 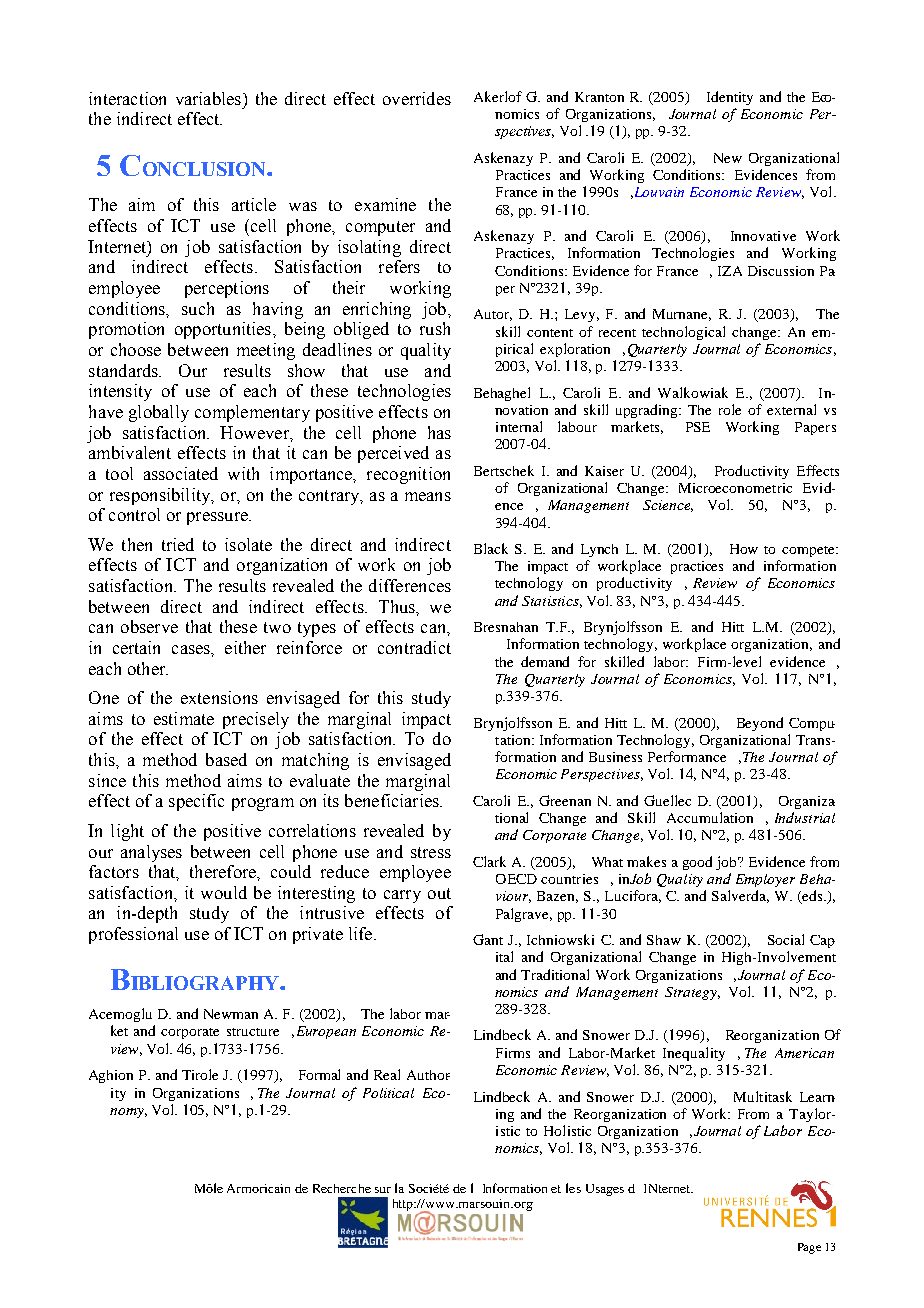 I want to click on contradict, so click(x=414, y=647).
